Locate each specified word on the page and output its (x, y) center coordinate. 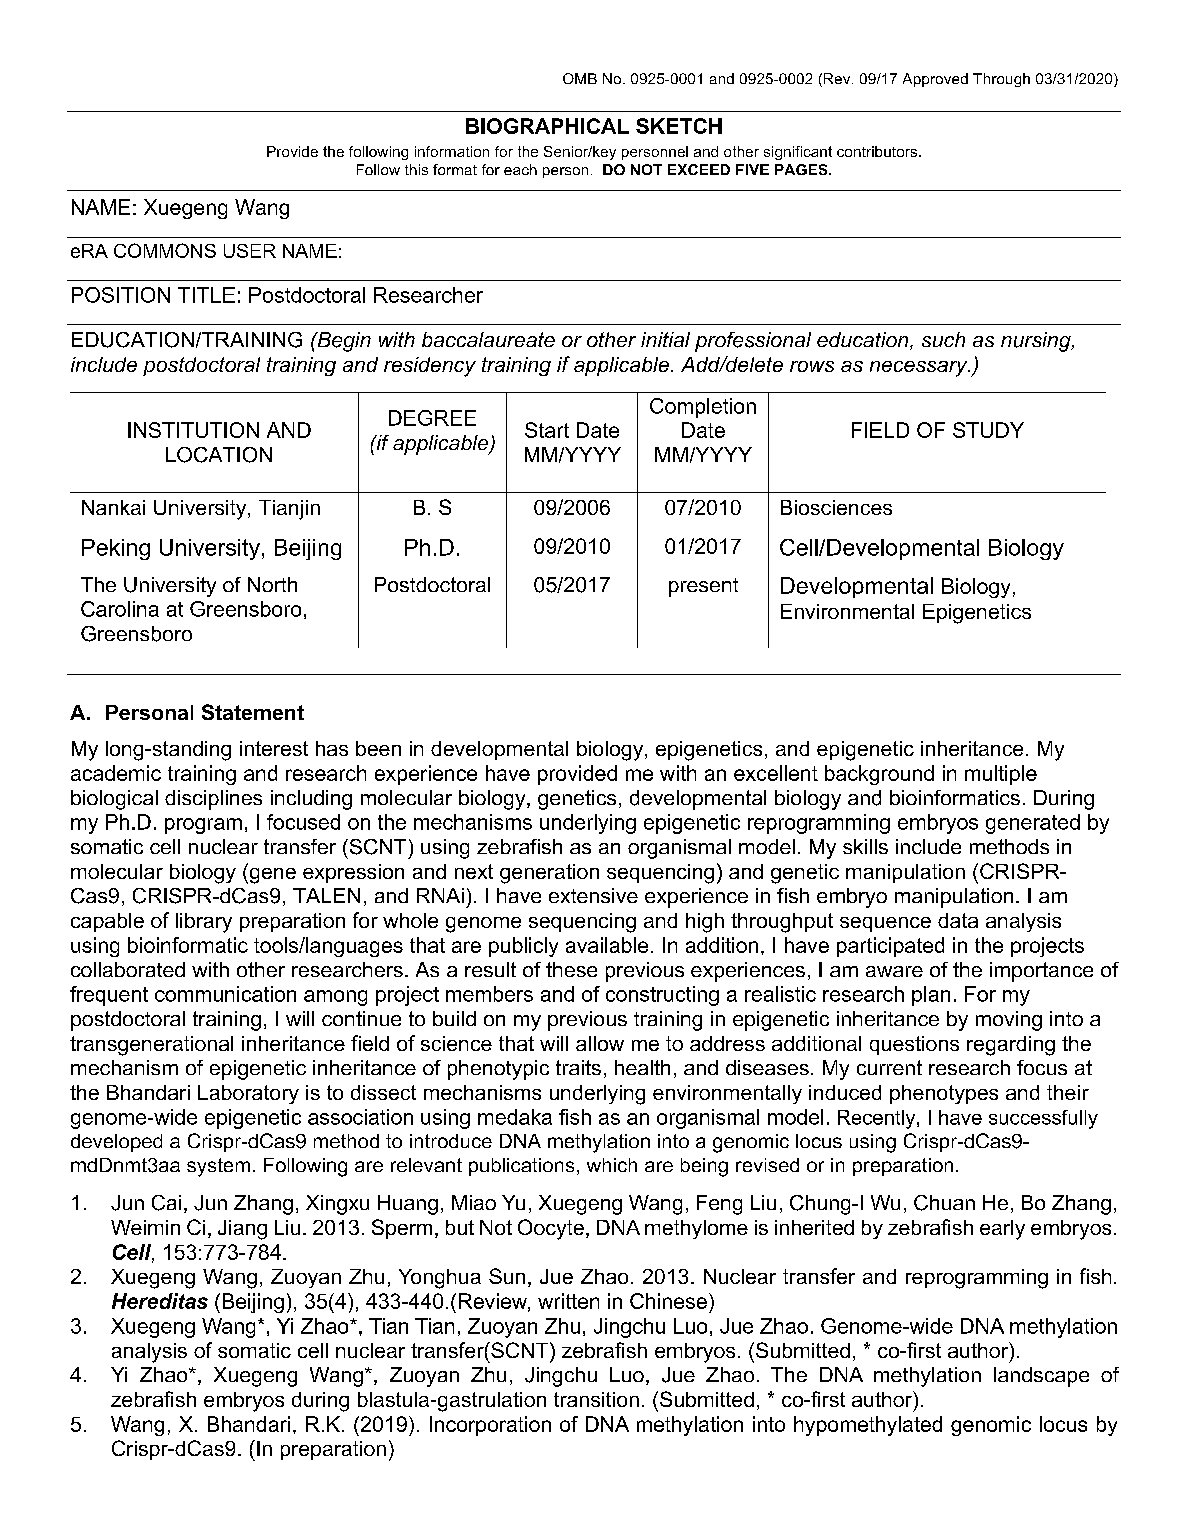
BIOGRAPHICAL (547, 126)
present (703, 587)
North (272, 584)
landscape (1041, 1377)
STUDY (988, 430)
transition (596, 1399)
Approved (935, 80)
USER (250, 251)
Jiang (242, 1230)
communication (225, 994)
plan (931, 996)
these (571, 969)
